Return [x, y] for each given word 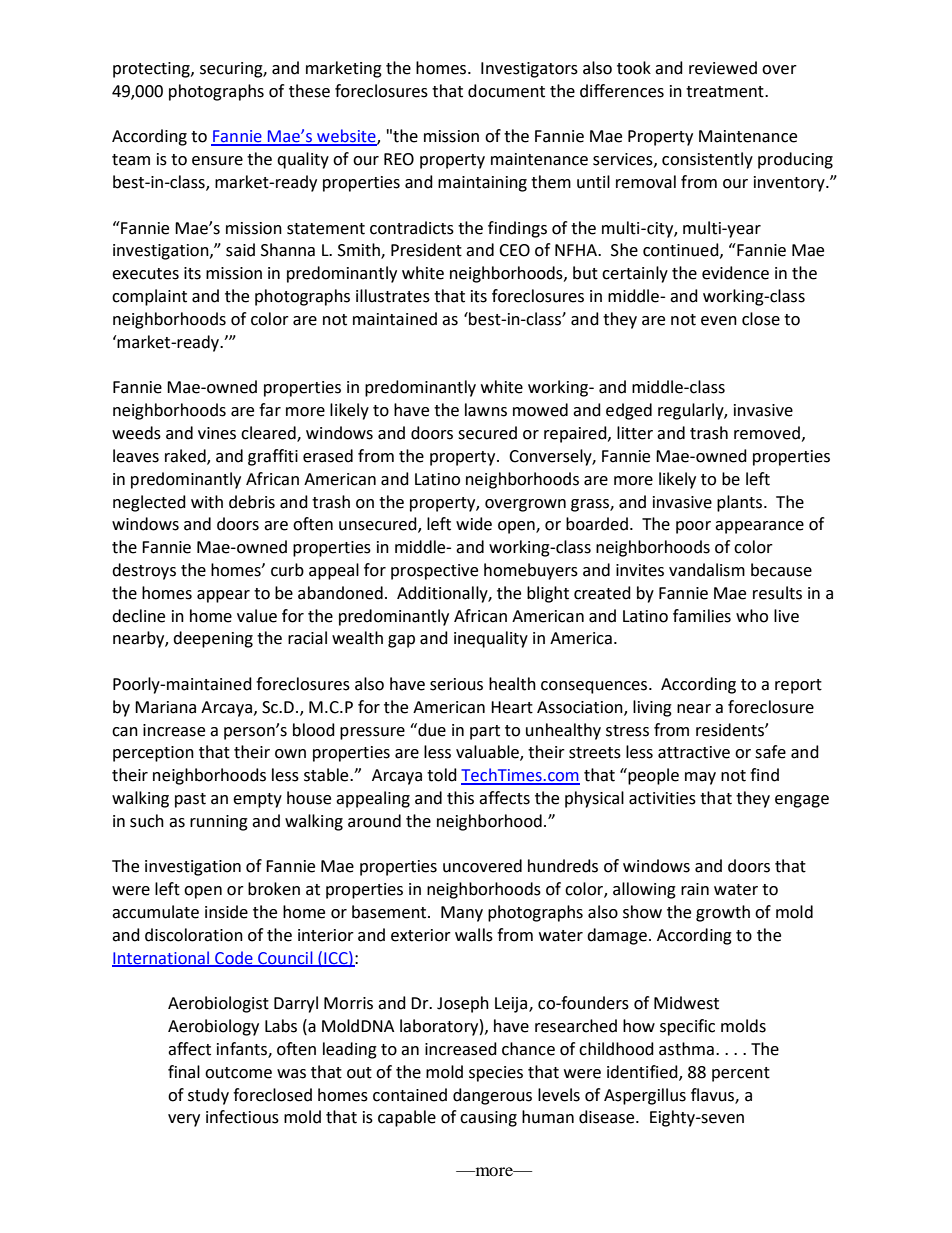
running [219, 823]
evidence [735, 273]
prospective [434, 572]
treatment [726, 92]
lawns [486, 410]
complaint [149, 297]
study [208, 1096]
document [506, 91]
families [702, 616]
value [257, 616]
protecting [152, 70]
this [460, 798]
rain [695, 889]
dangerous [492, 1096]
